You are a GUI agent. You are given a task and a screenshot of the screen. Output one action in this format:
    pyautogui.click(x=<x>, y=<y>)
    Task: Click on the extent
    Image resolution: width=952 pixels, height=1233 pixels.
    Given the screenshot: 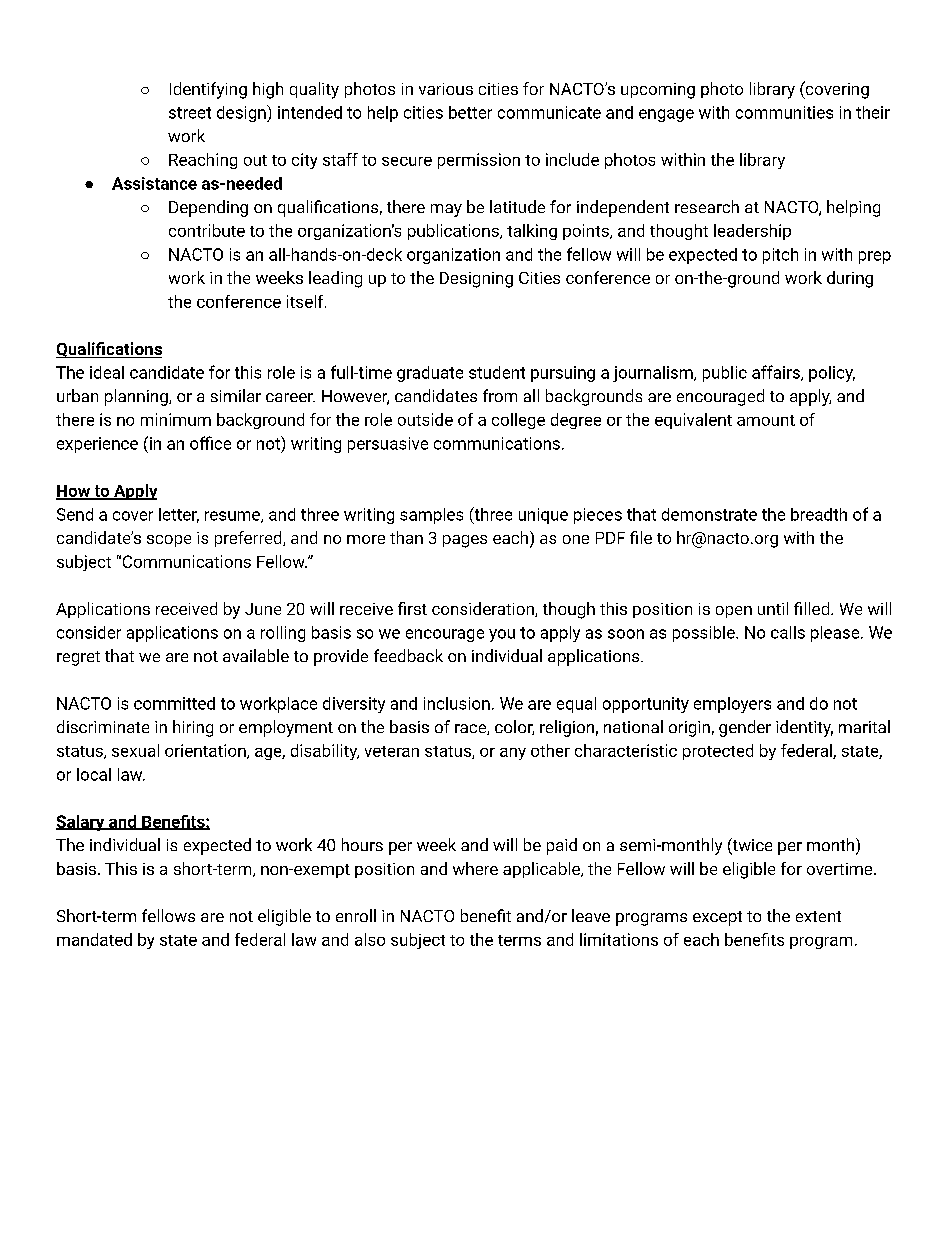 What is the action you would take?
    pyautogui.click(x=818, y=916)
